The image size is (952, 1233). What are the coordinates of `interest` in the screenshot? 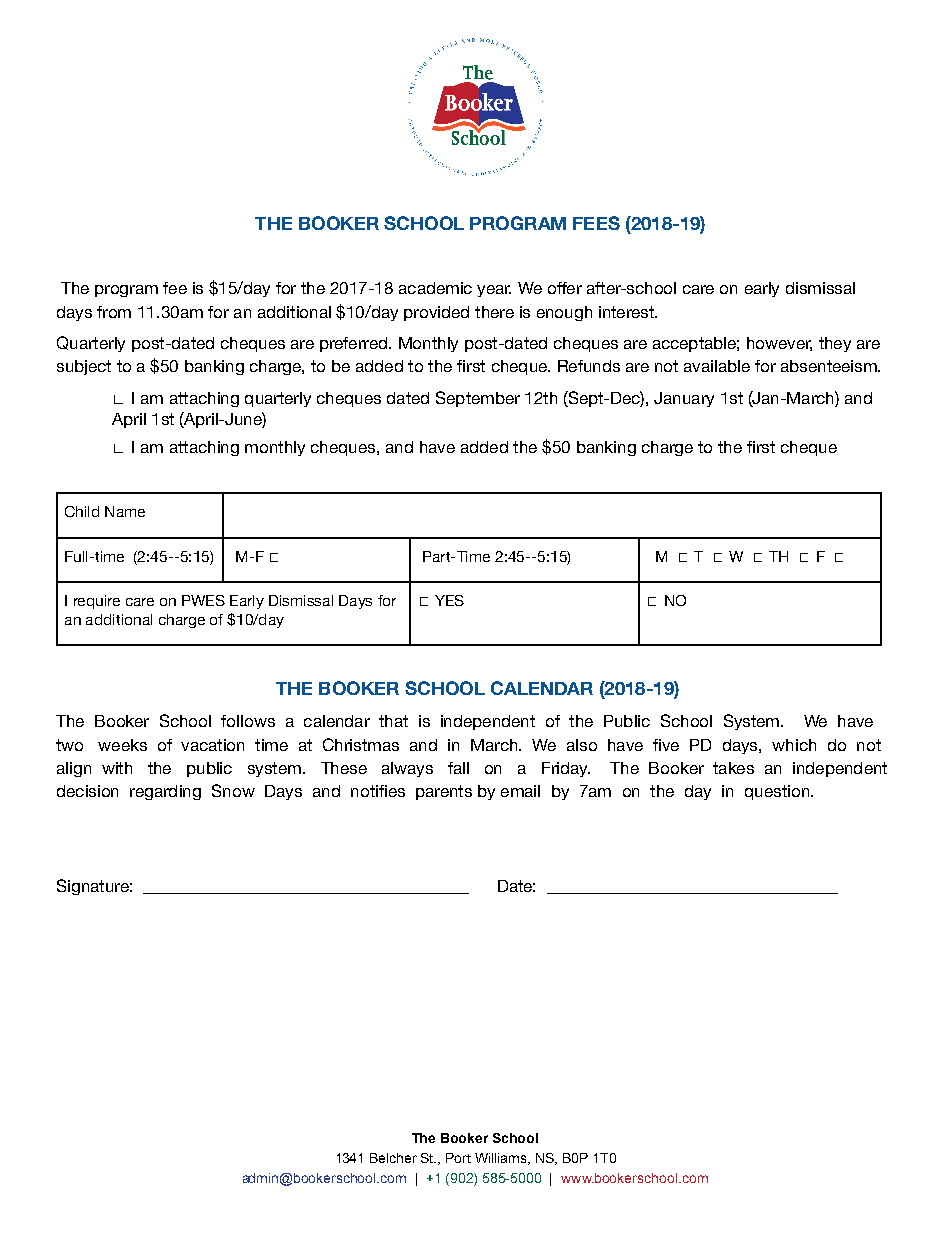 It's located at (627, 312).
